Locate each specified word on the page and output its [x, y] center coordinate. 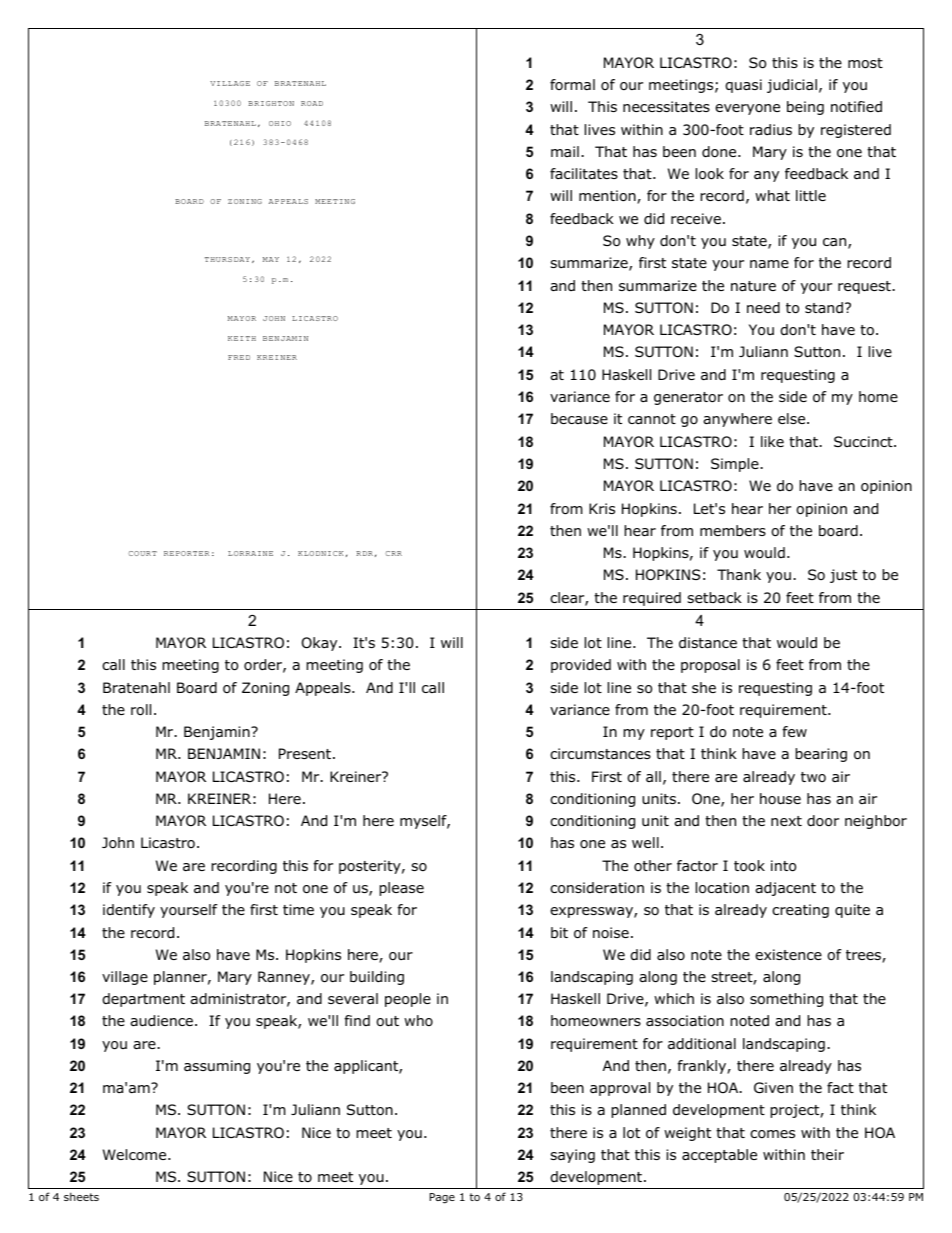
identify [129, 911]
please [401, 889]
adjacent [785, 889]
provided [581, 666]
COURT [142, 553]
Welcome [136, 1154]
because [579, 418]
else [793, 418]
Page [442, 1198]
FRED [239, 357]
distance [708, 642]
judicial [792, 86]
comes [772, 1134]
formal [572, 84]
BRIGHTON [271, 103]
